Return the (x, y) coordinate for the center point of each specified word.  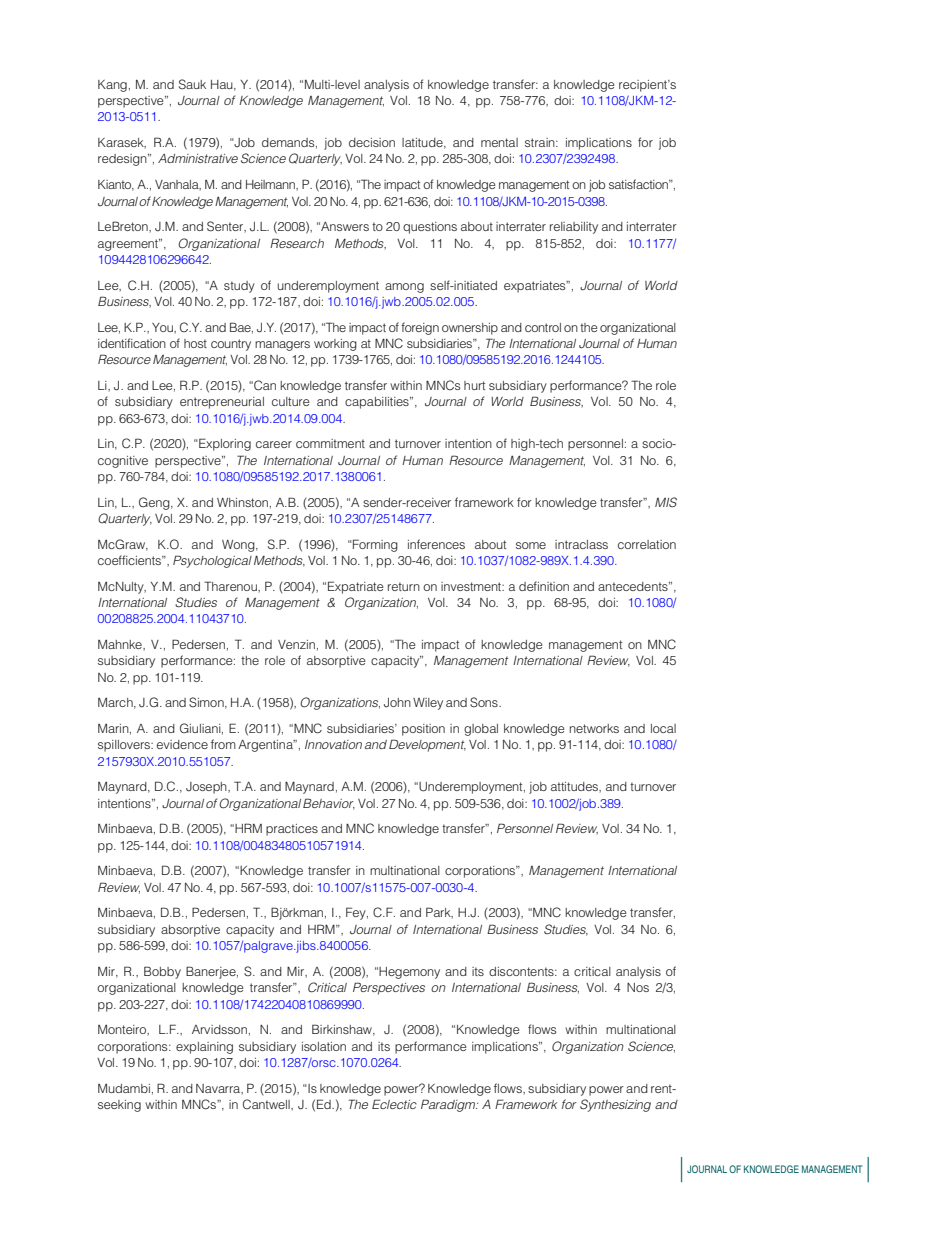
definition (544, 586)
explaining (204, 1048)
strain (541, 142)
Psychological (212, 561)
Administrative (198, 158)
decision (372, 142)
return (404, 586)
